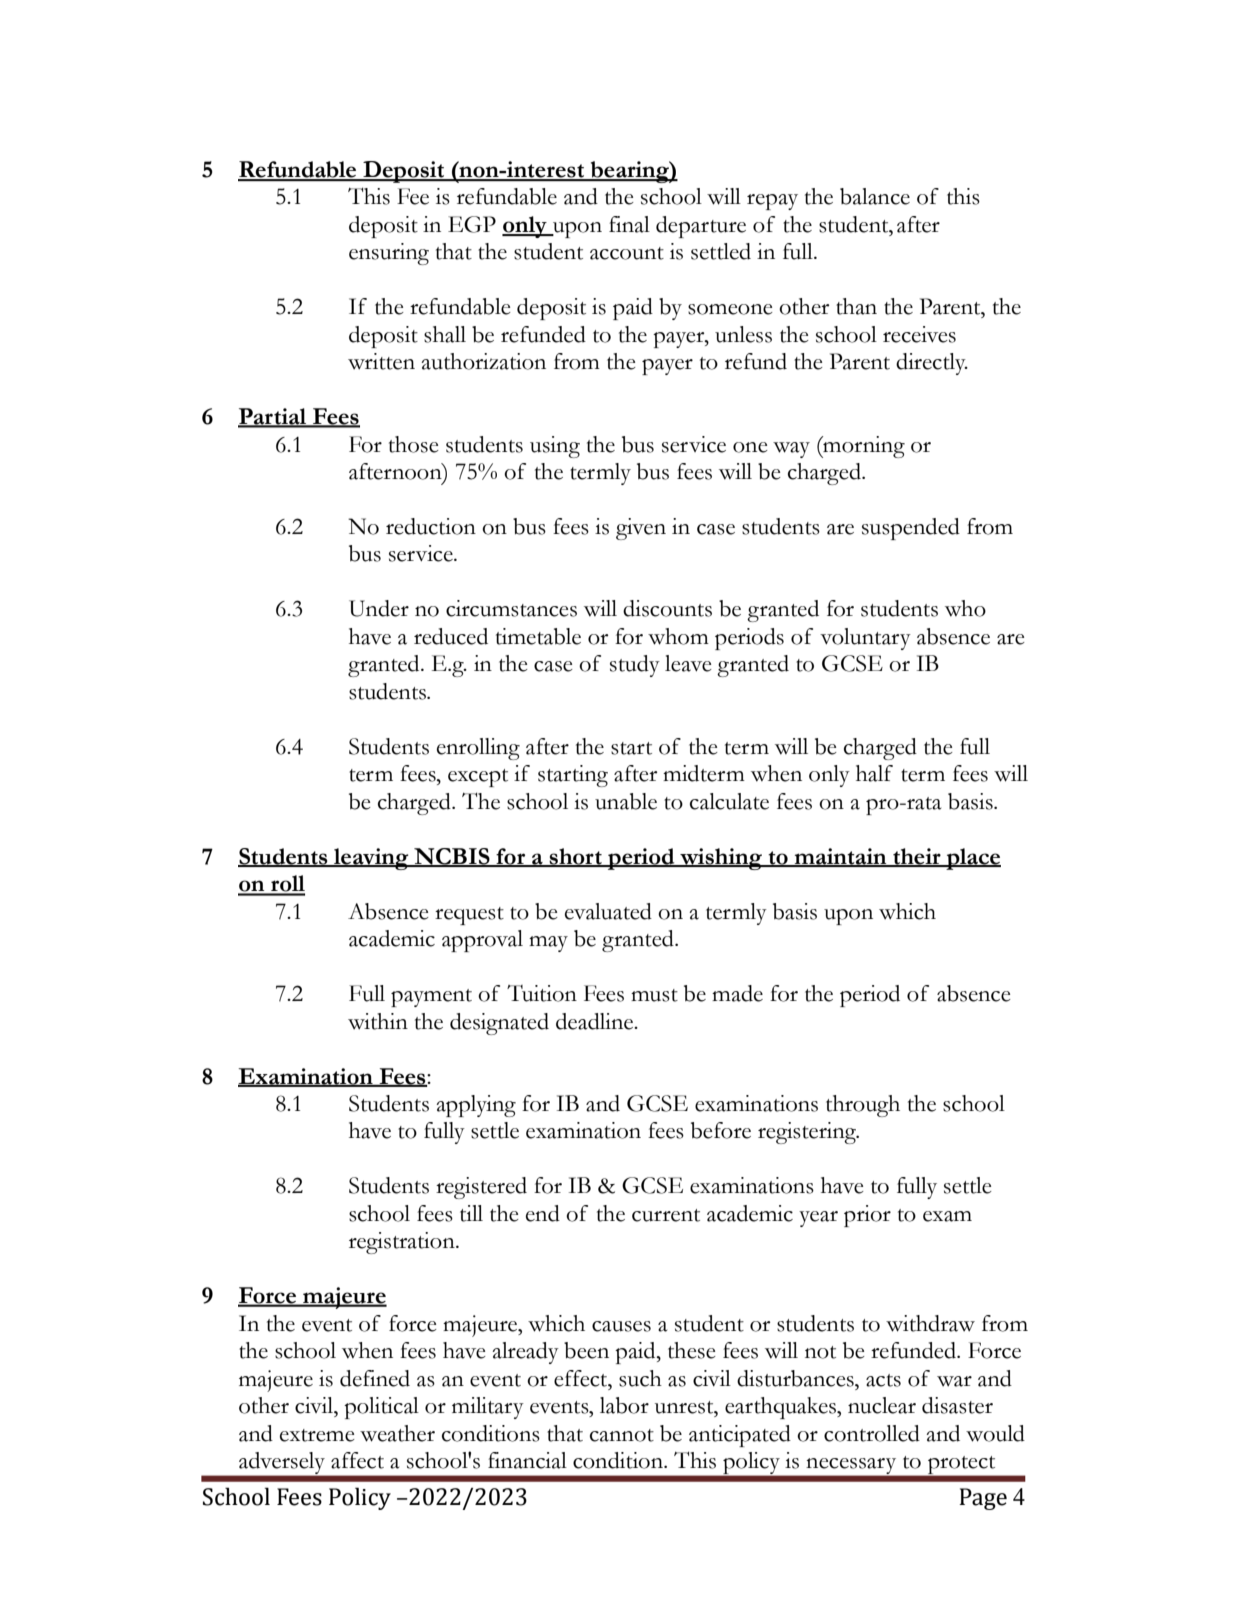  What do you see at coordinates (403, 1243) in the page?
I see `registration` at bounding box center [403, 1243].
